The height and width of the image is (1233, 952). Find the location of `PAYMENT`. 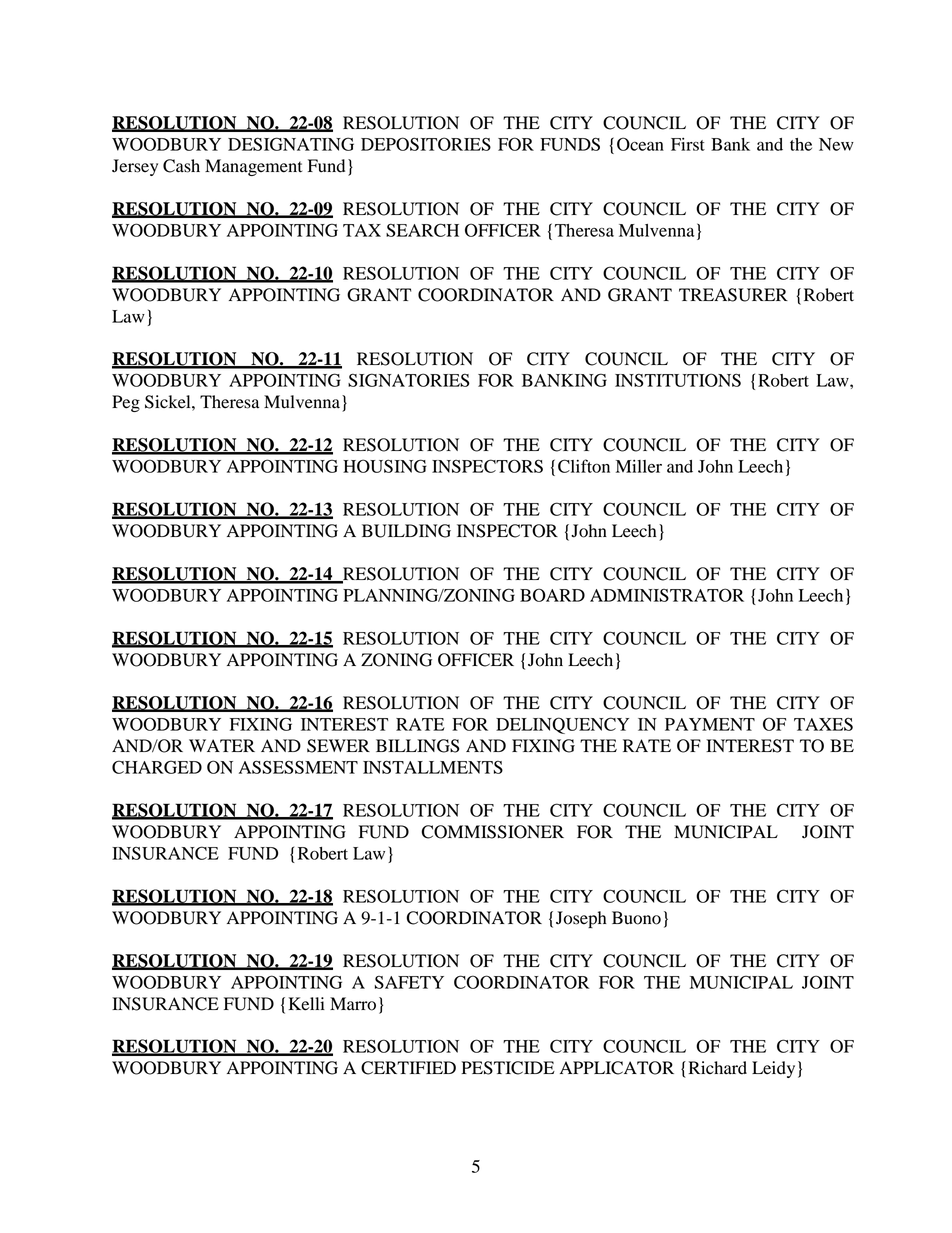

PAYMENT is located at coordinates (710, 724).
